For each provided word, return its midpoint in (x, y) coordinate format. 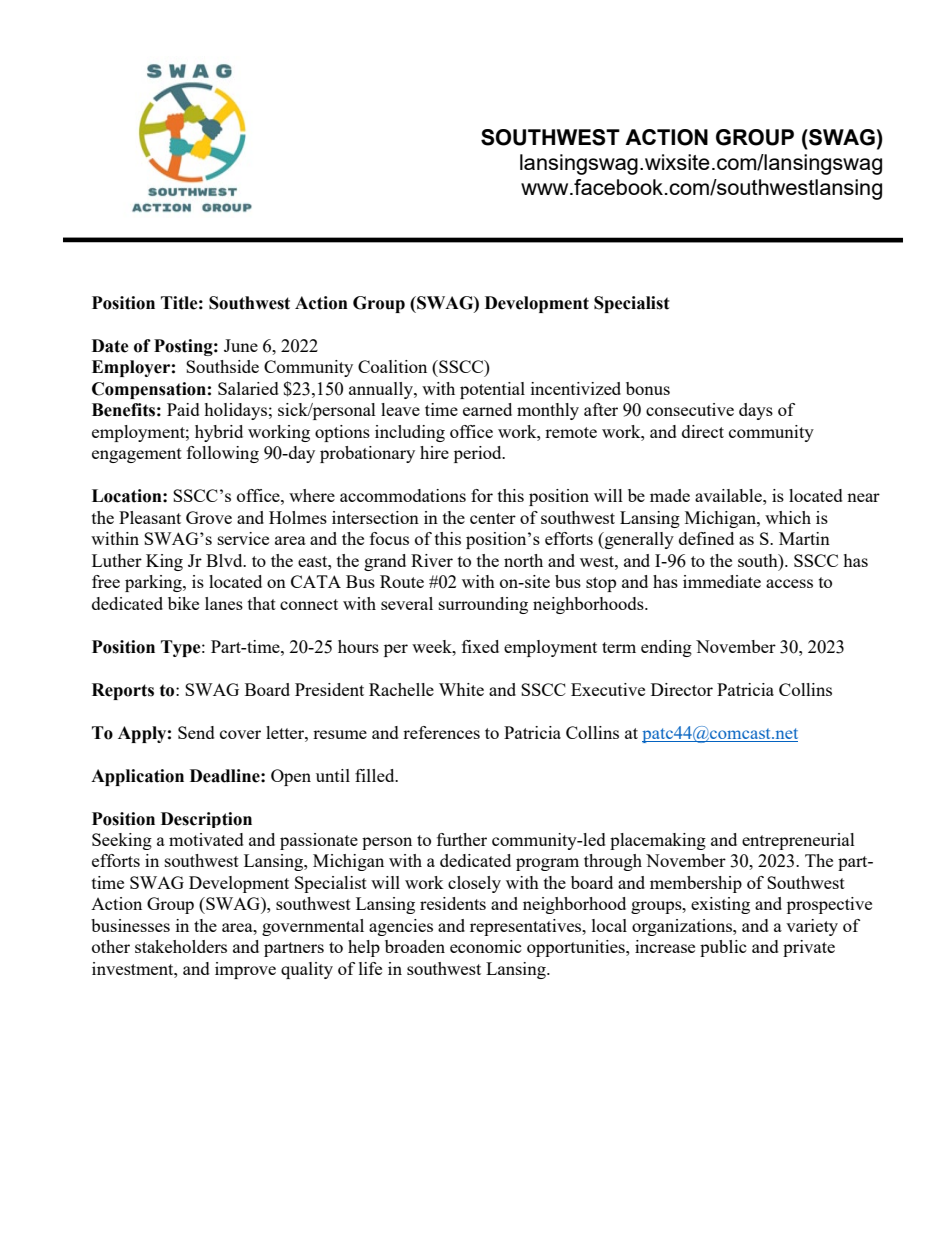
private (809, 948)
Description (206, 820)
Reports (123, 691)
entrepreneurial (798, 841)
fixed (480, 646)
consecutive (690, 409)
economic (486, 946)
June (241, 345)
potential (492, 390)
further (462, 839)
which (788, 517)
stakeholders (181, 946)
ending (666, 648)
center (493, 518)
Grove (209, 517)
